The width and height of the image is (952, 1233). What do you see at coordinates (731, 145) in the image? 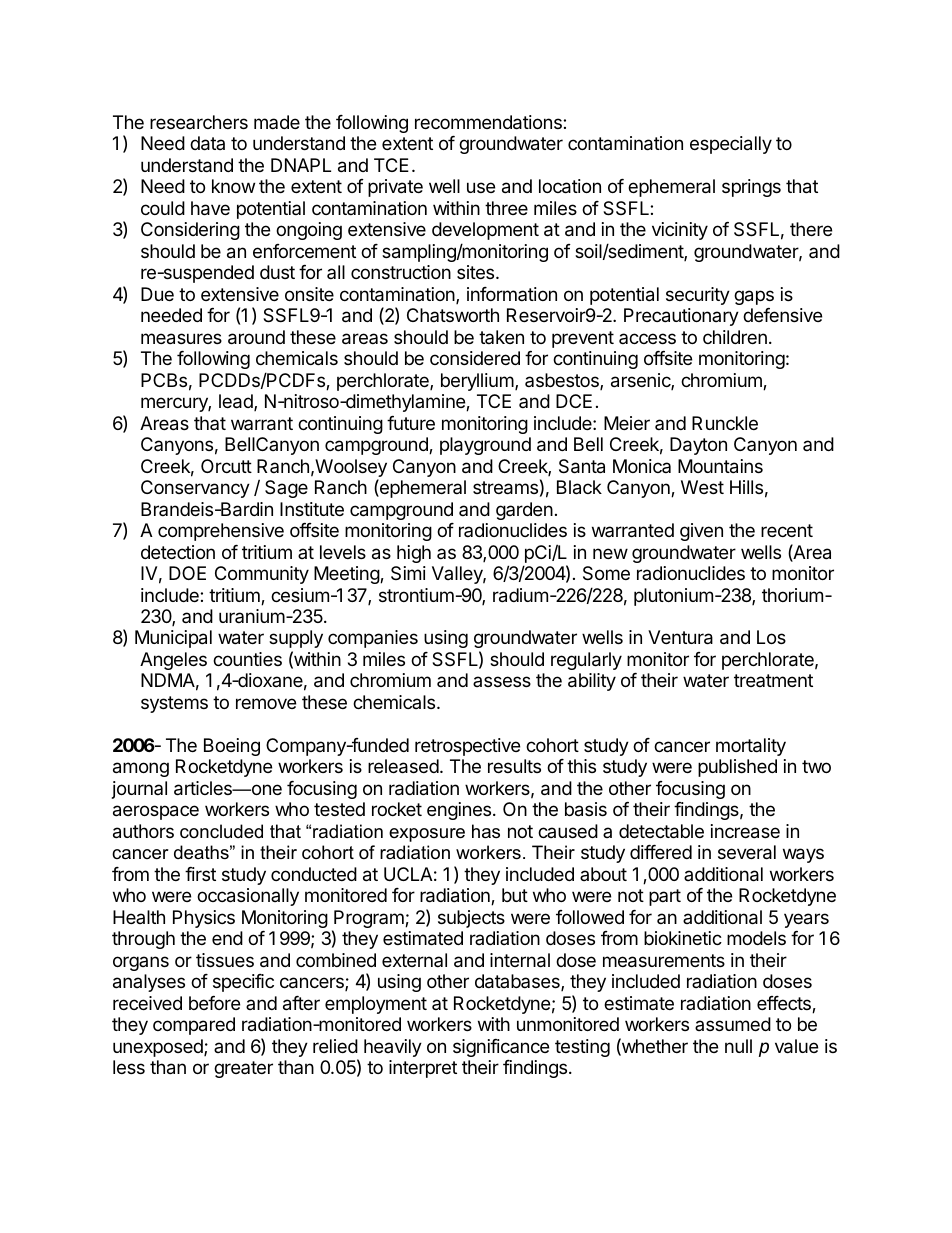
I see `especially` at bounding box center [731, 145].
